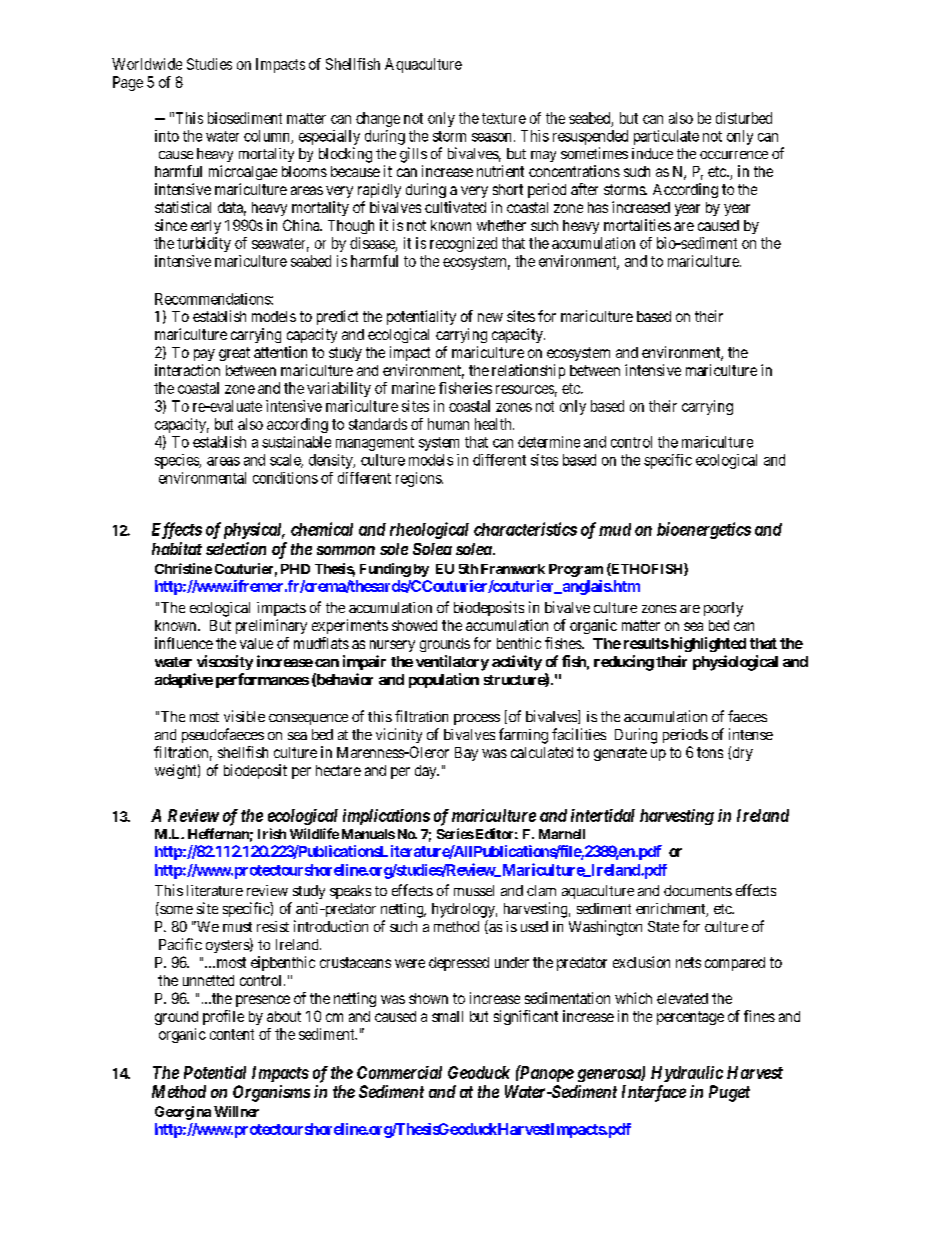  What do you see at coordinates (504, 118) in the page?
I see `texture` at bounding box center [504, 118].
